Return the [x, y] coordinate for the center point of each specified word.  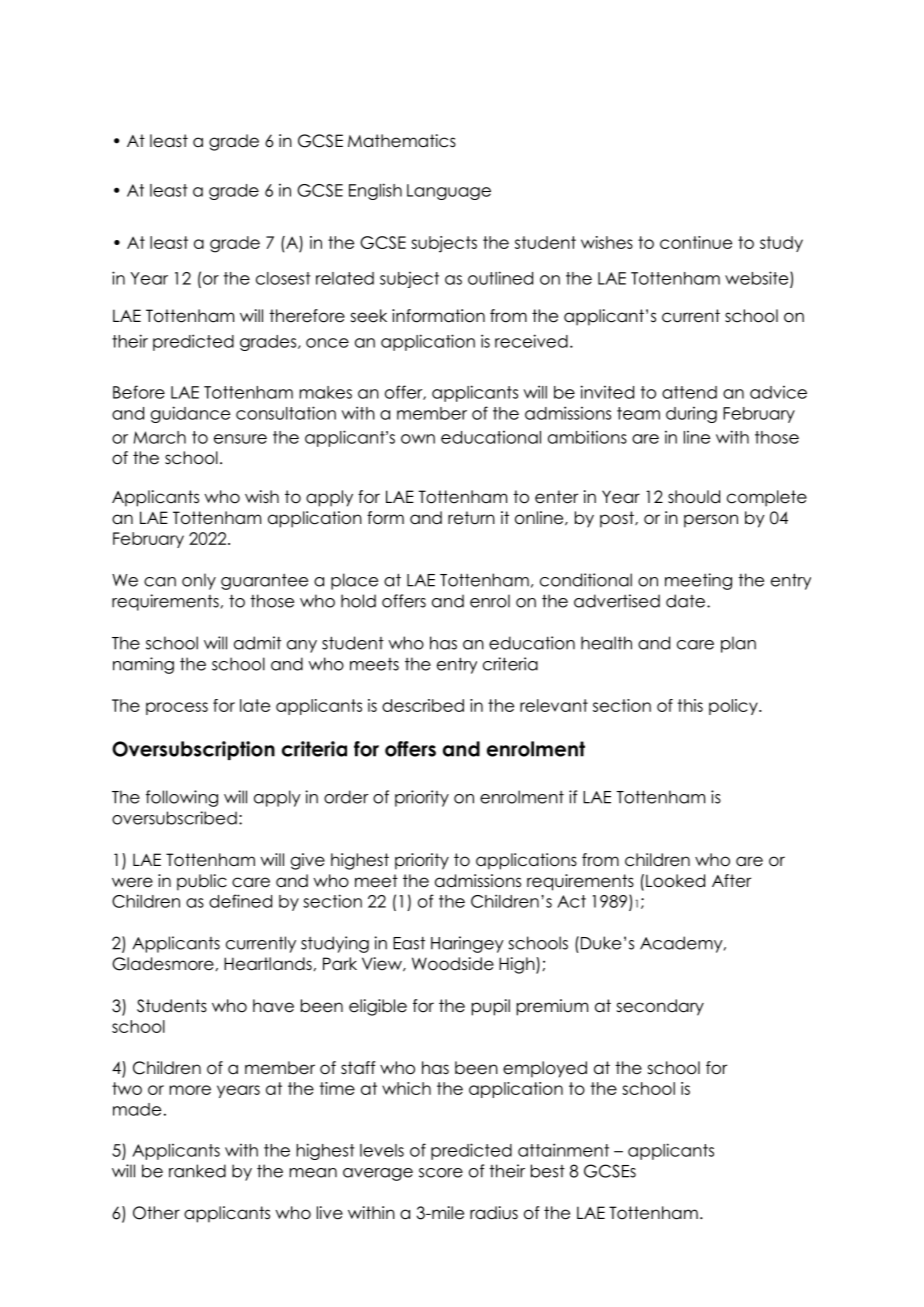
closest [283, 278]
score [441, 1173]
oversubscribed [174, 818]
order [346, 797]
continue [696, 242]
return [471, 518]
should [694, 497]
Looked [675, 881]
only [199, 581]
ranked [197, 1171]
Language [449, 192]
